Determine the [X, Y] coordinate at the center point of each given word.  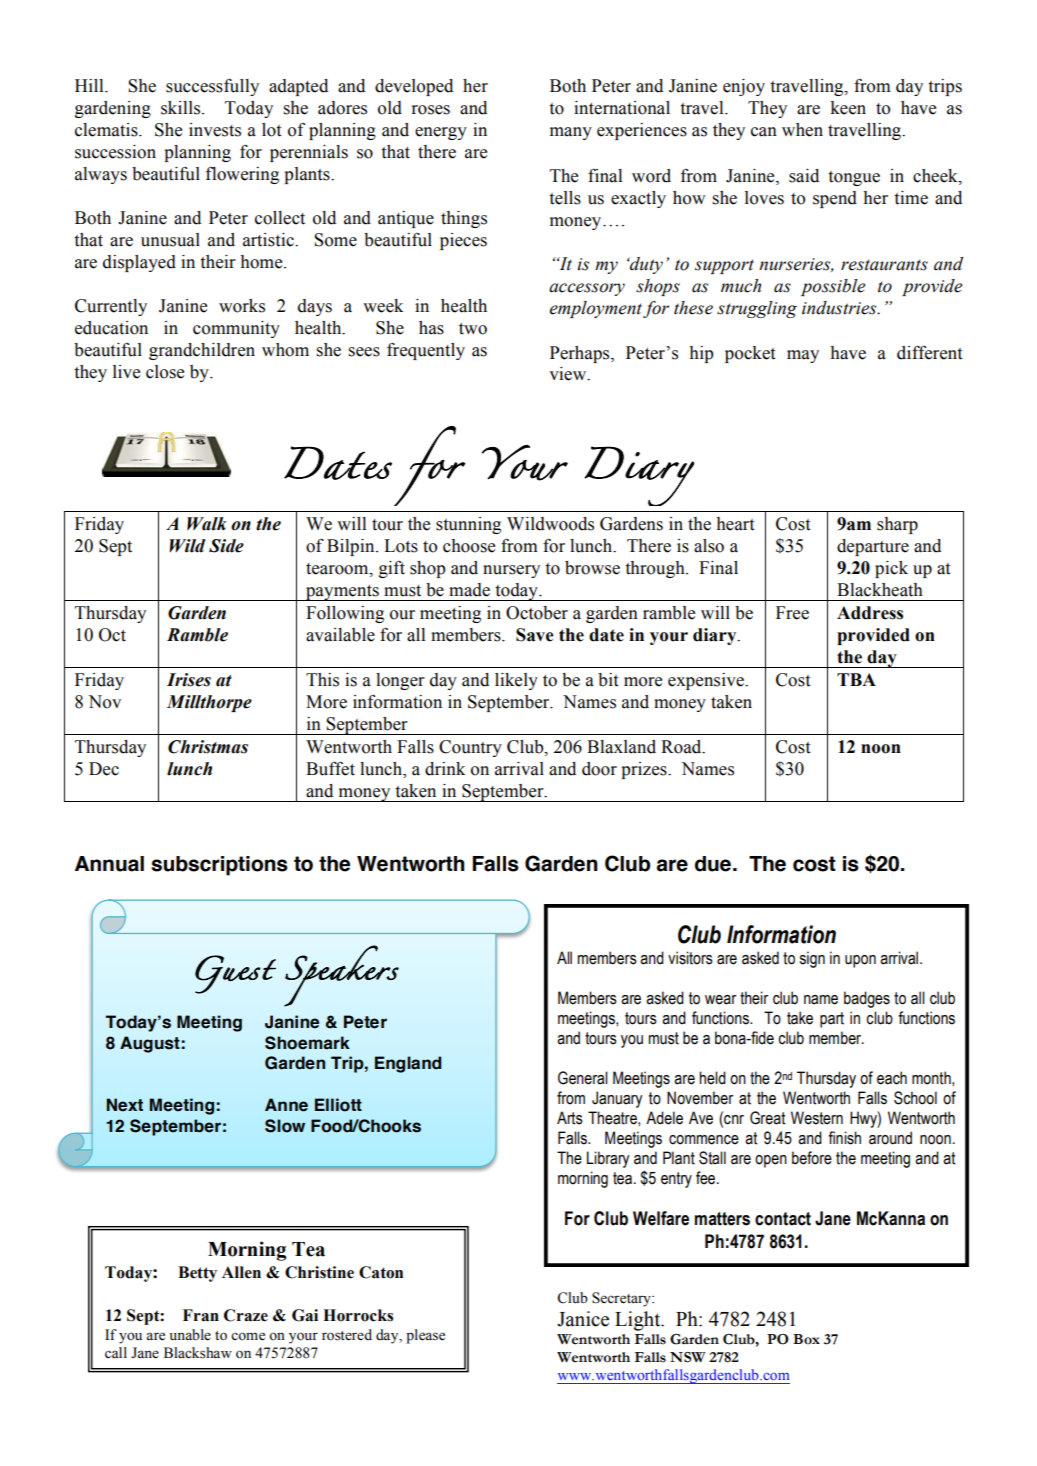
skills [182, 108]
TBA [856, 679]
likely [516, 681]
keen [848, 108]
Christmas [208, 747]
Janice [583, 1319]
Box [806, 1339]
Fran [201, 1315]
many [571, 133]
